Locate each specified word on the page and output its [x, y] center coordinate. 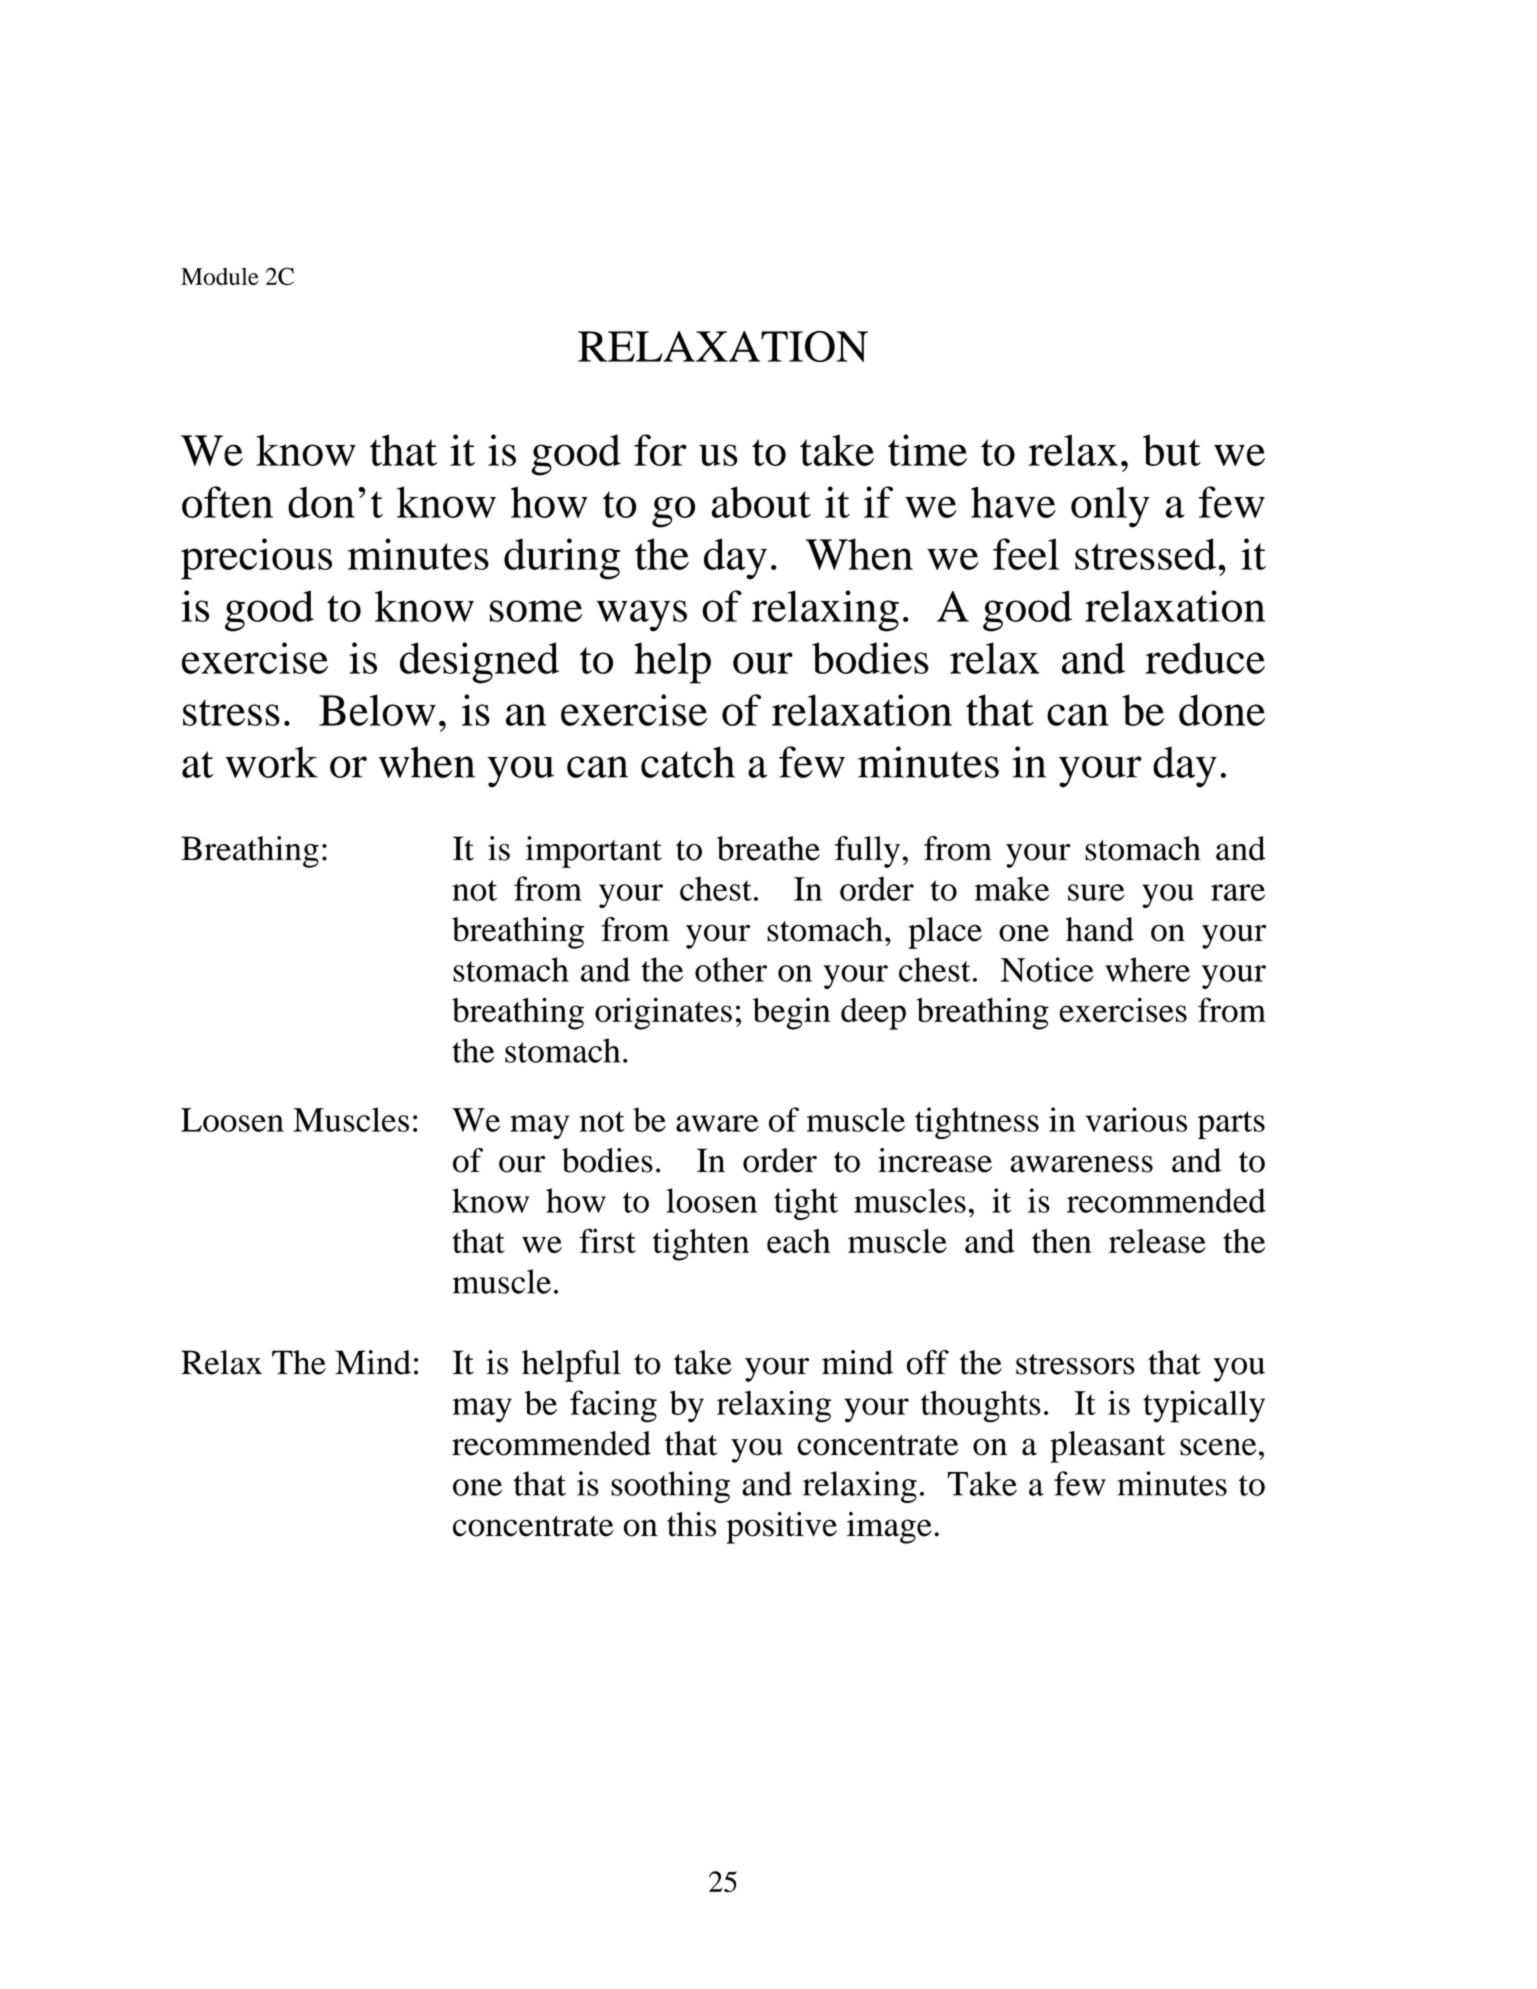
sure [1096, 892]
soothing [670, 1487]
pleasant [1108, 1447]
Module [220, 276]
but [1172, 450]
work [272, 762]
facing [613, 1406]
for [660, 450]
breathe [768, 848]
